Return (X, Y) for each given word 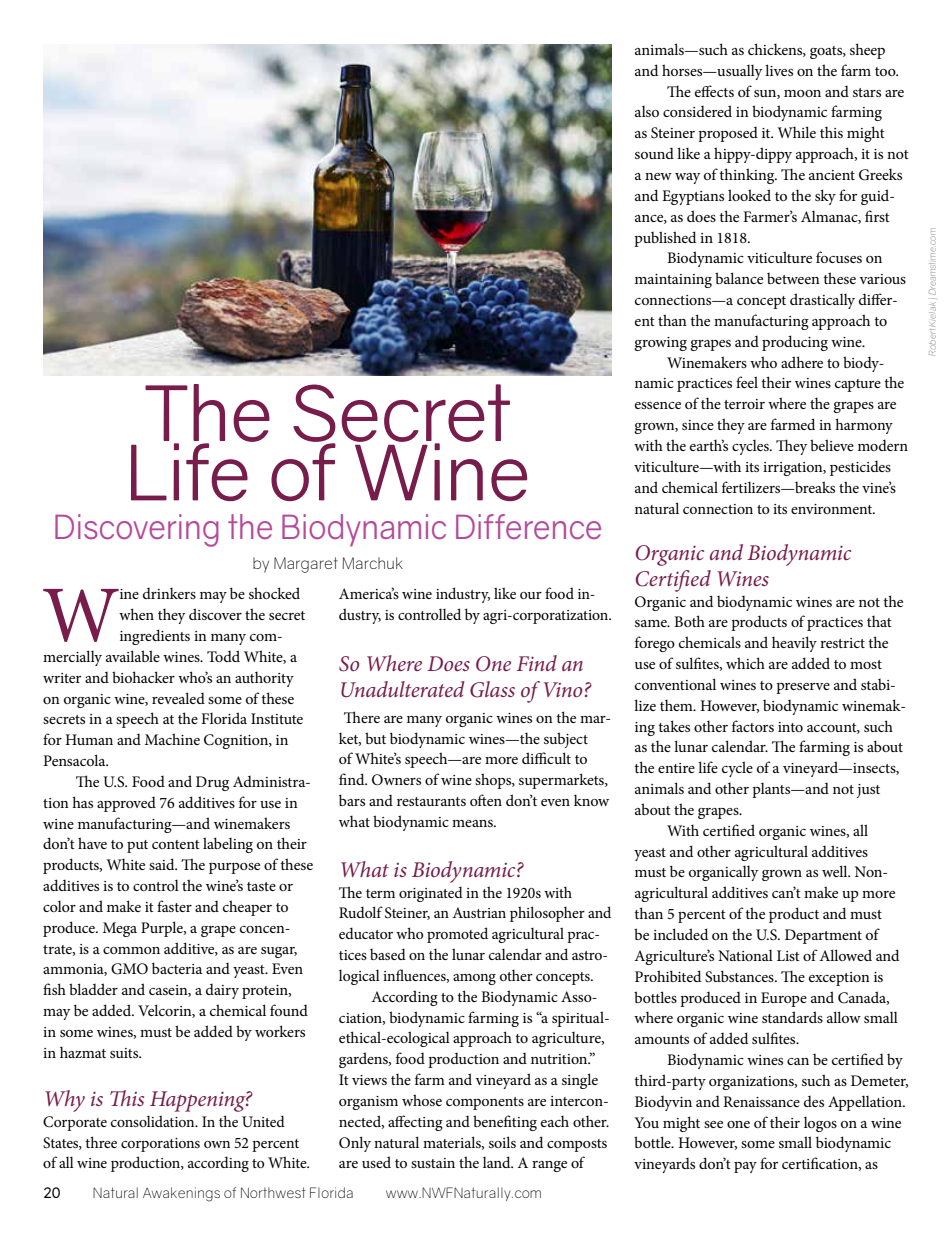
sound (654, 153)
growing (660, 344)
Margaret (306, 565)
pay (745, 1167)
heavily (794, 644)
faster (174, 906)
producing (795, 343)
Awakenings (181, 1194)
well (836, 871)
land (498, 1162)
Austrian (479, 912)
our (531, 595)
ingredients (155, 637)
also (647, 111)
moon (802, 93)
